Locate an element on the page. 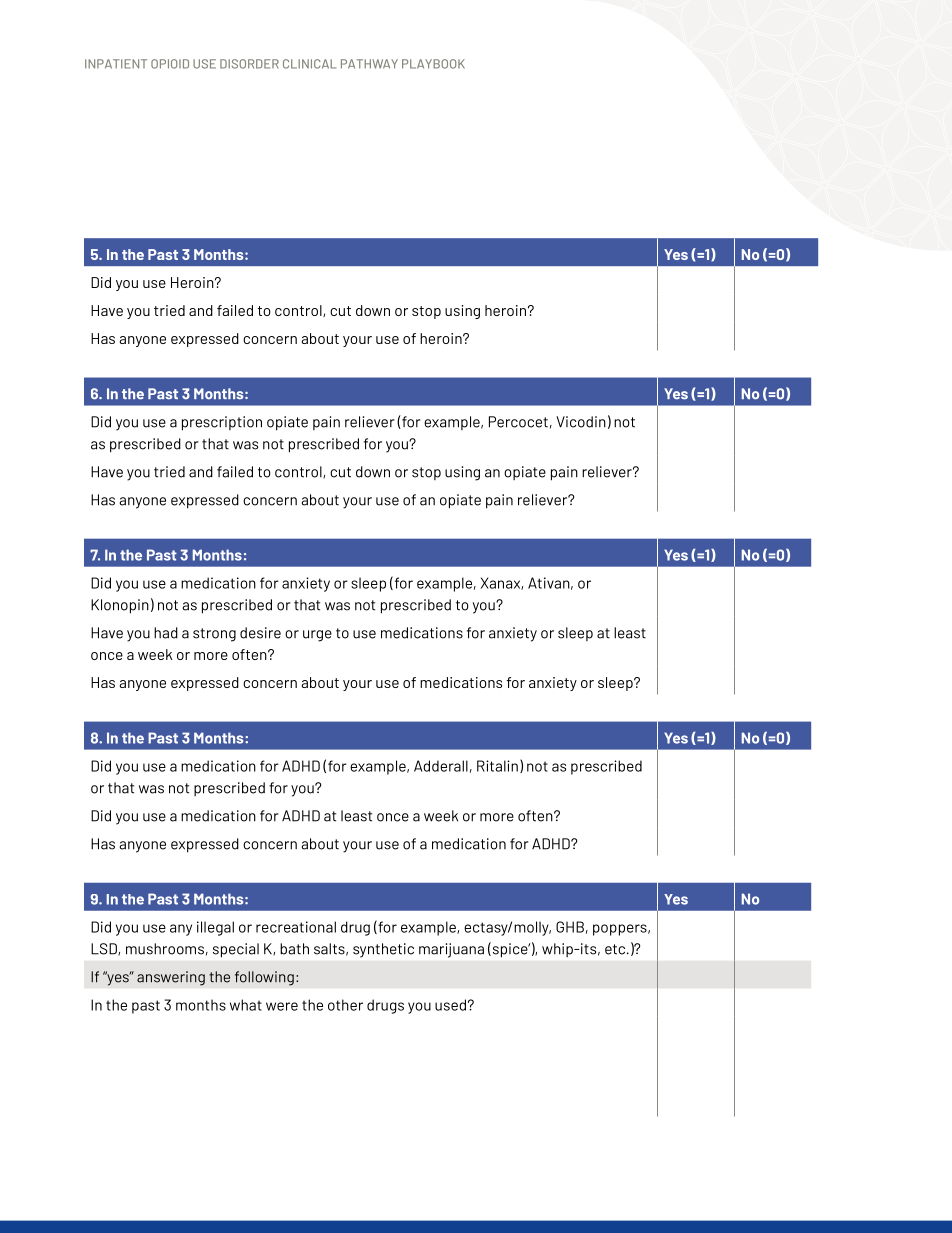 This document has height=1233, width=952. PLAYBOOK is located at coordinates (433, 64).
